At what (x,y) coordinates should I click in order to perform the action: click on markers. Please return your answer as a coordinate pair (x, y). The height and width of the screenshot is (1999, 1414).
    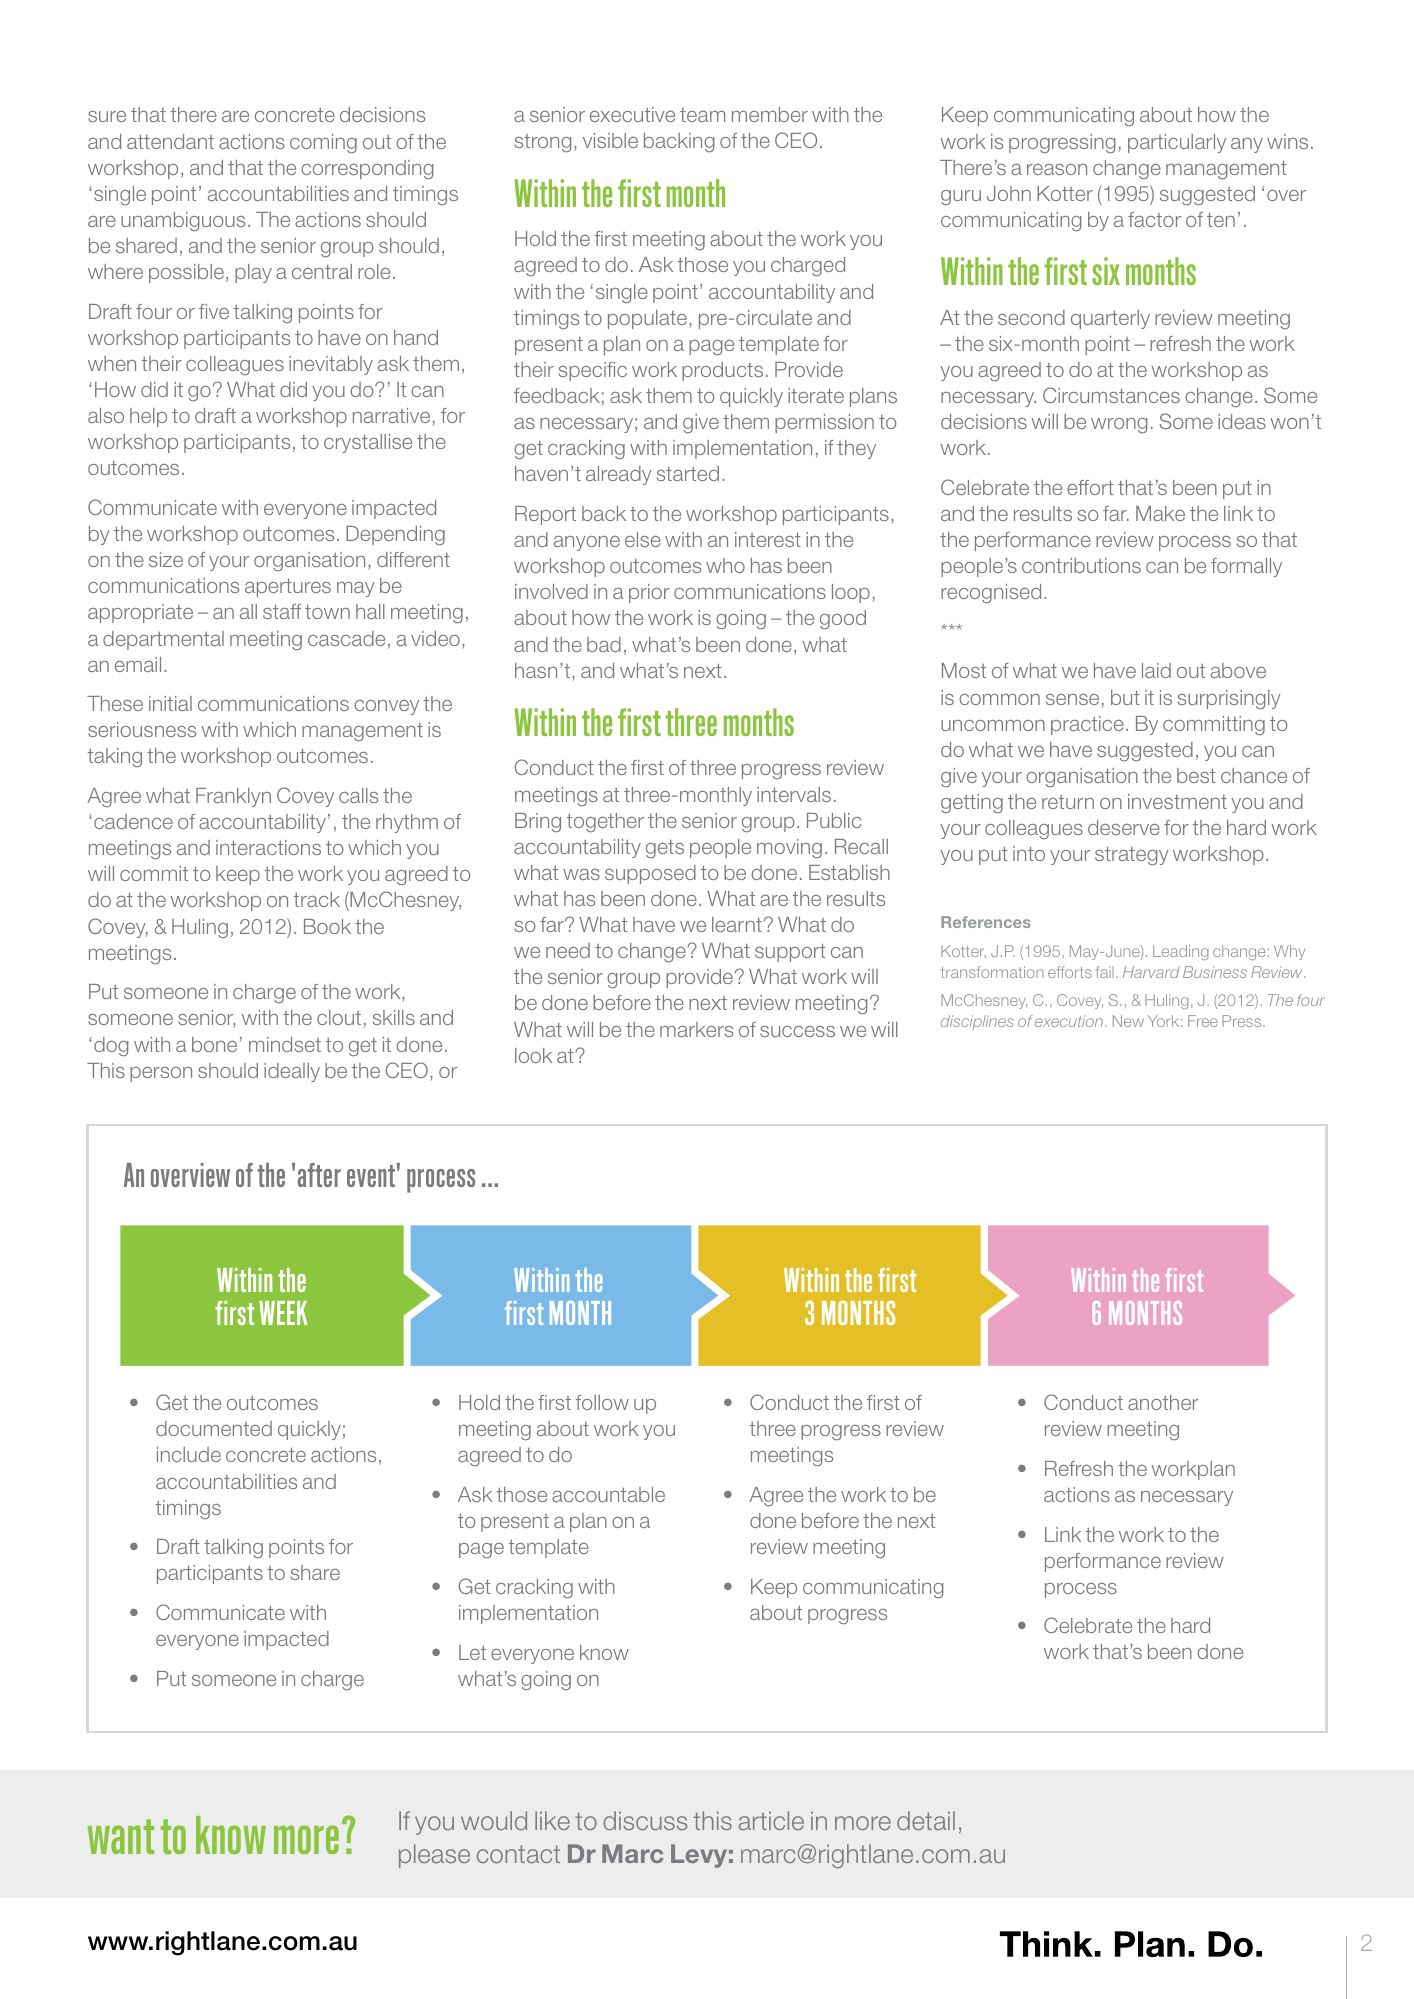
    Looking at the image, I should click on (696, 1029).
